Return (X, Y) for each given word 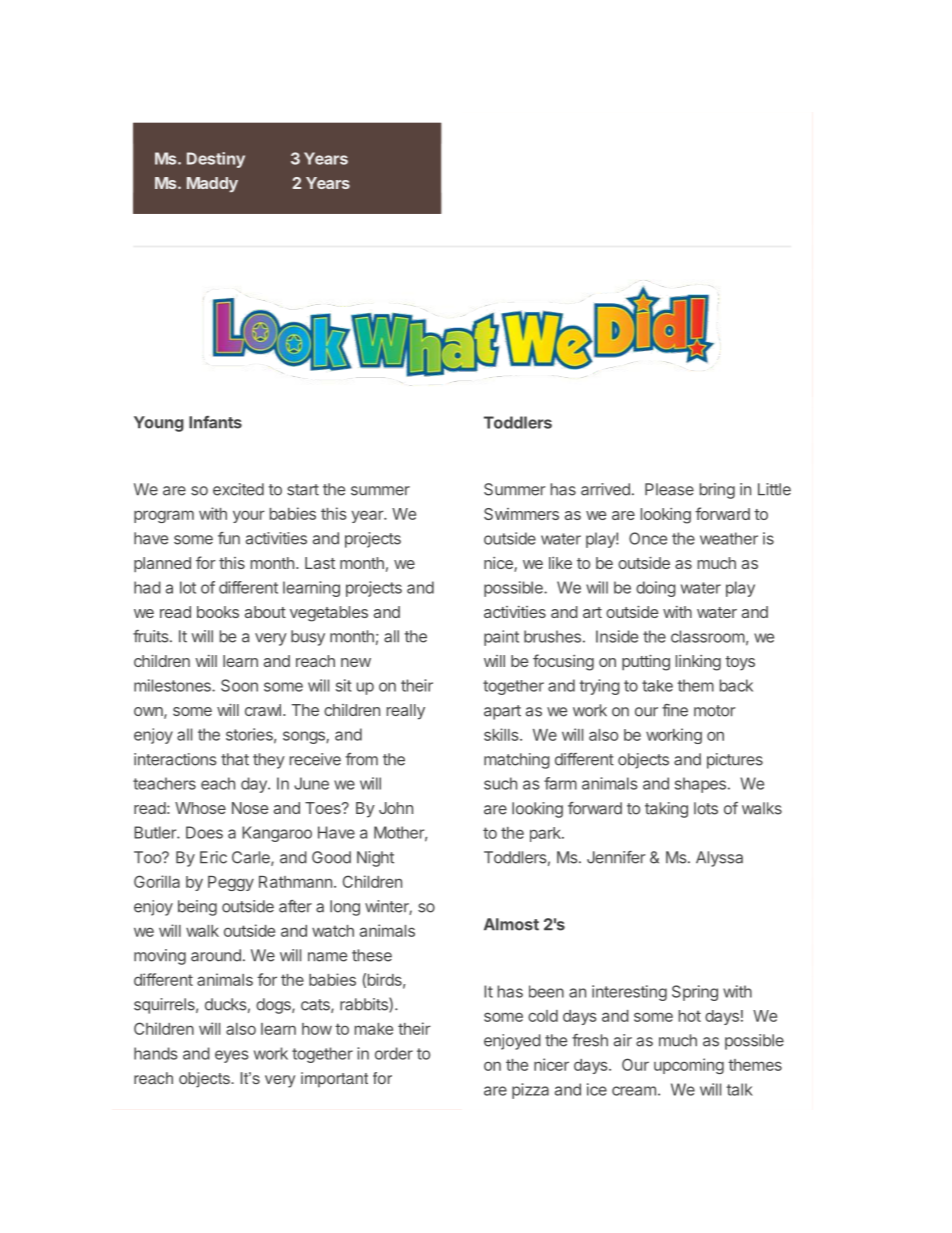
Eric (213, 857)
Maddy (212, 184)
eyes (232, 1056)
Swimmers (521, 514)
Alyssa (719, 859)
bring (717, 491)
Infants (215, 422)
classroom (708, 636)
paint (501, 638)
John (396, 808)
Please (669, 489)
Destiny (216, 160)
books (218, 612)
